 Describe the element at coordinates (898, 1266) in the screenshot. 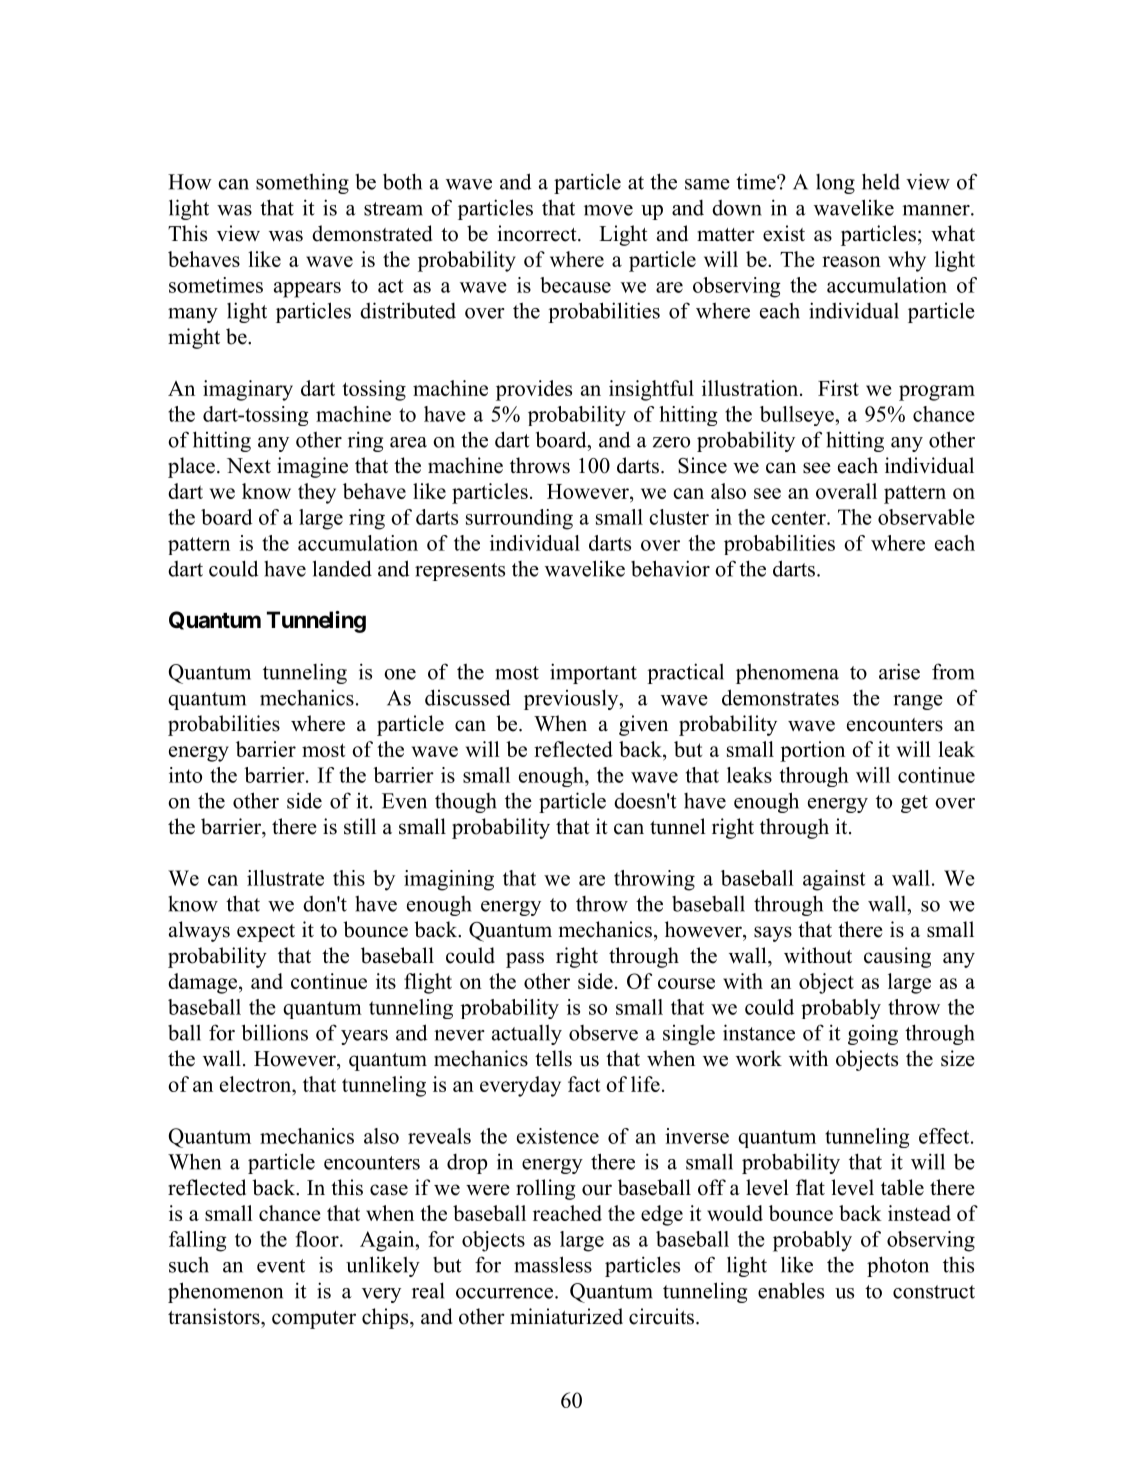

I see `photon` at that location.
